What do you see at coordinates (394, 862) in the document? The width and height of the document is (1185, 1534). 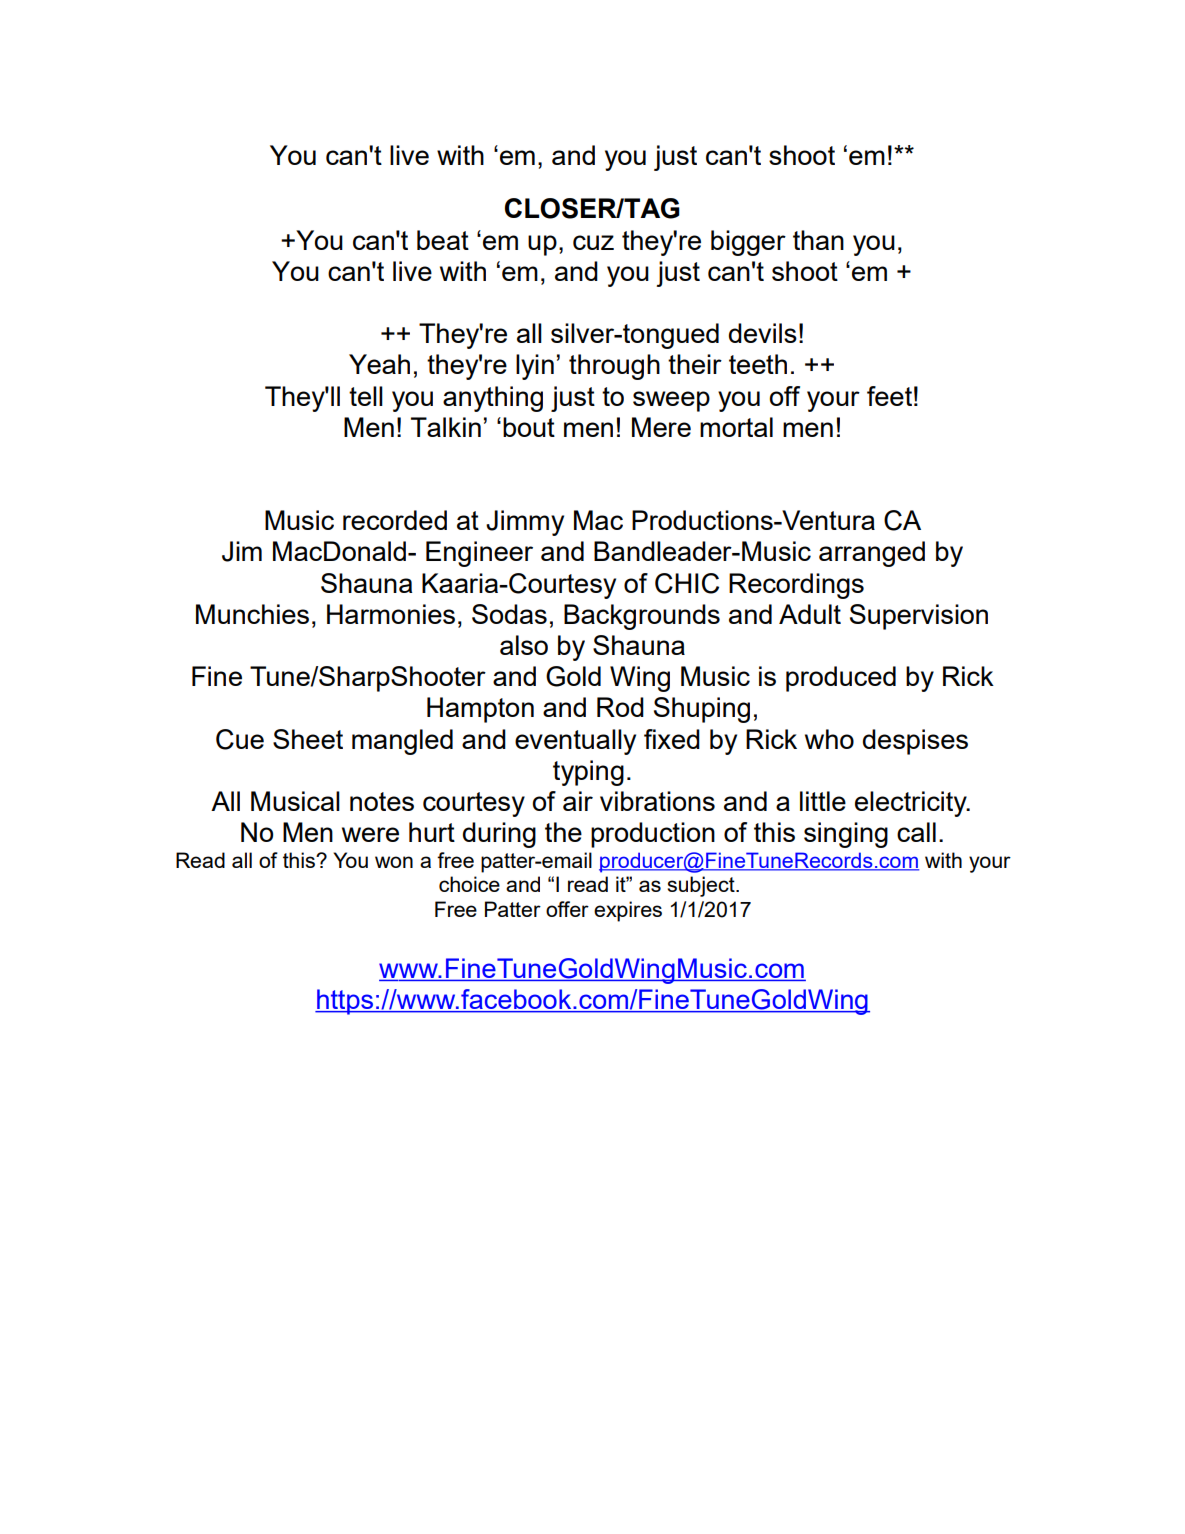 I see `won` at bounding box center [394, 862].
